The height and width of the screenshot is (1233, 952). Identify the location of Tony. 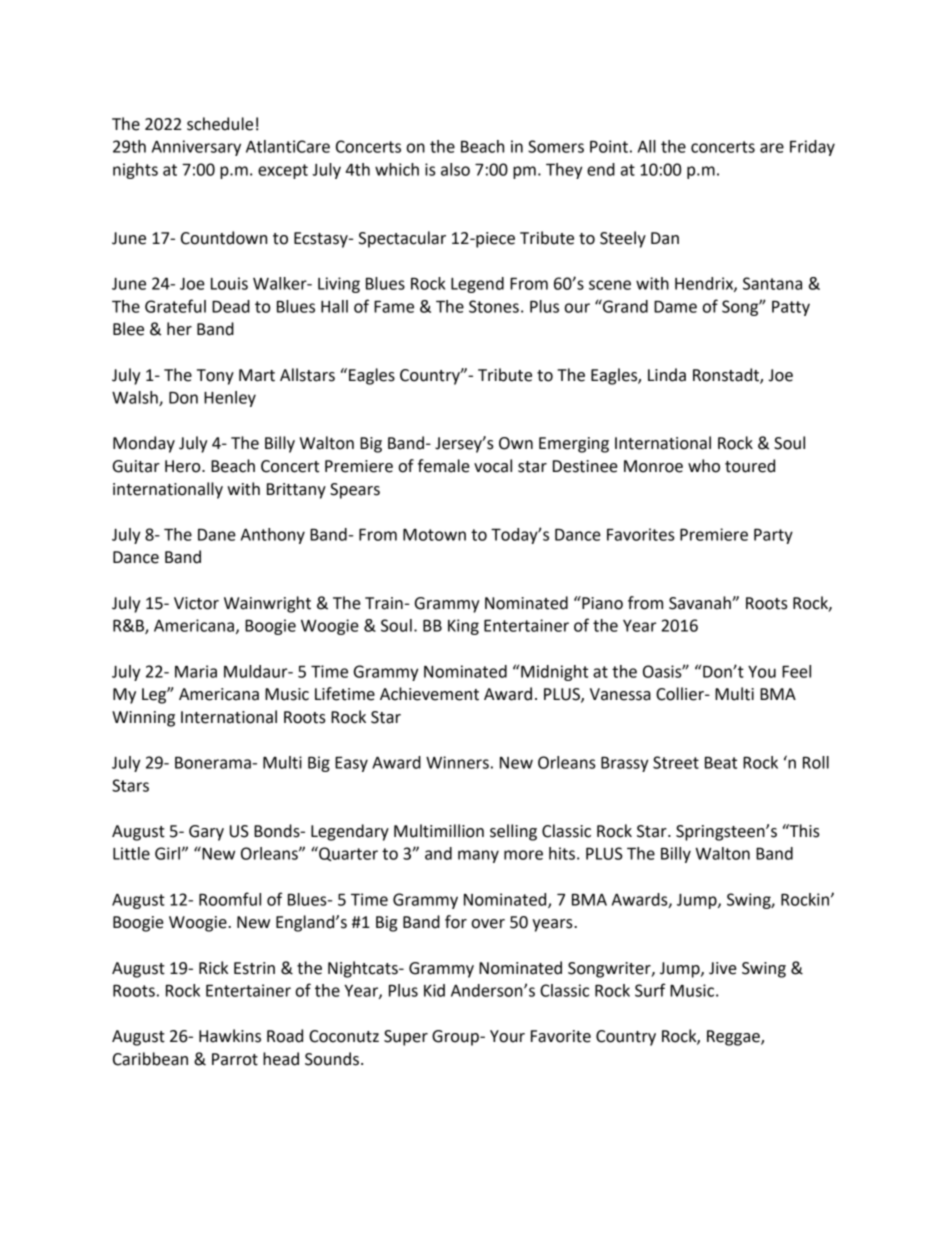
(215, 377).
